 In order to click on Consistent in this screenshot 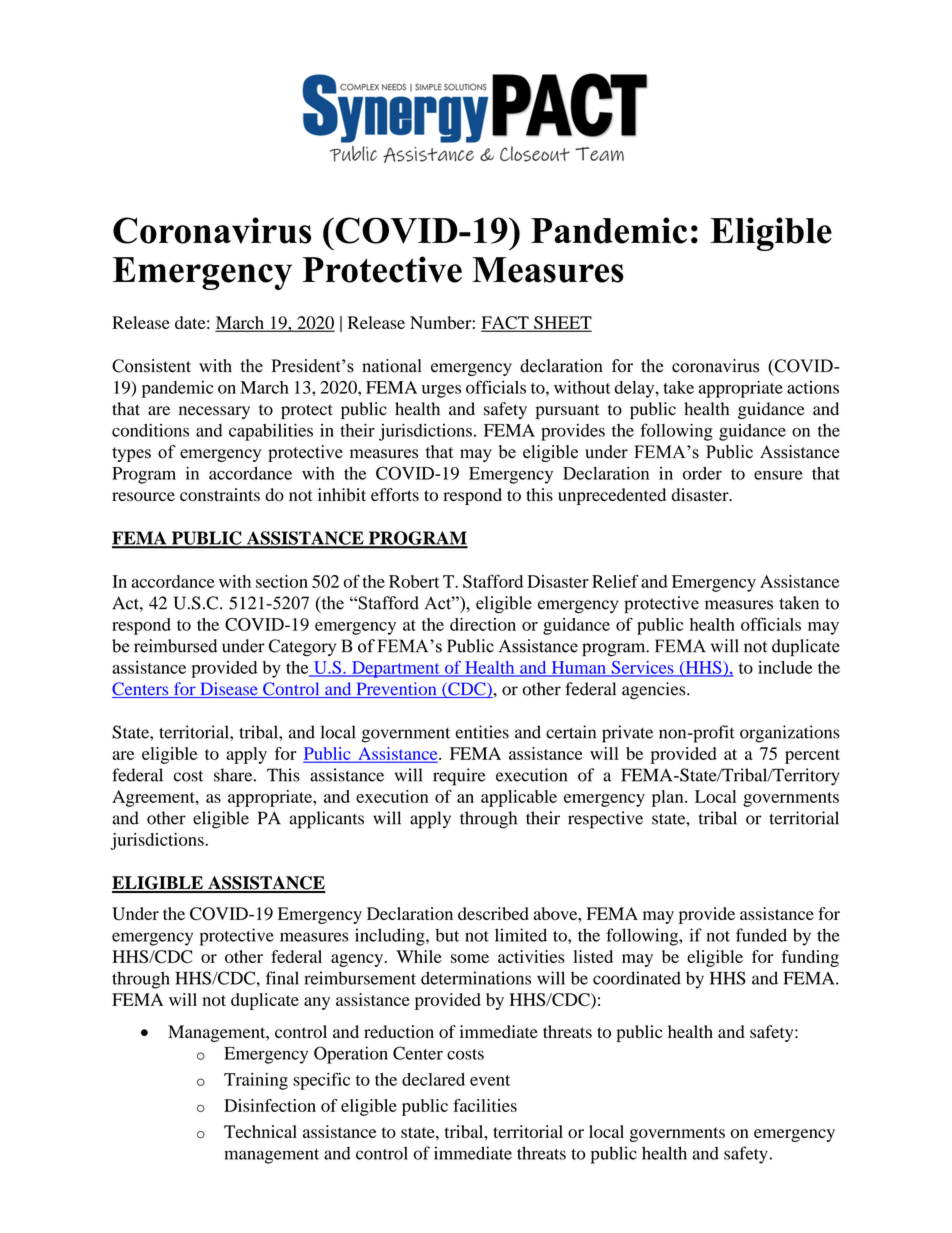, I will do `click(151, 366)`.
